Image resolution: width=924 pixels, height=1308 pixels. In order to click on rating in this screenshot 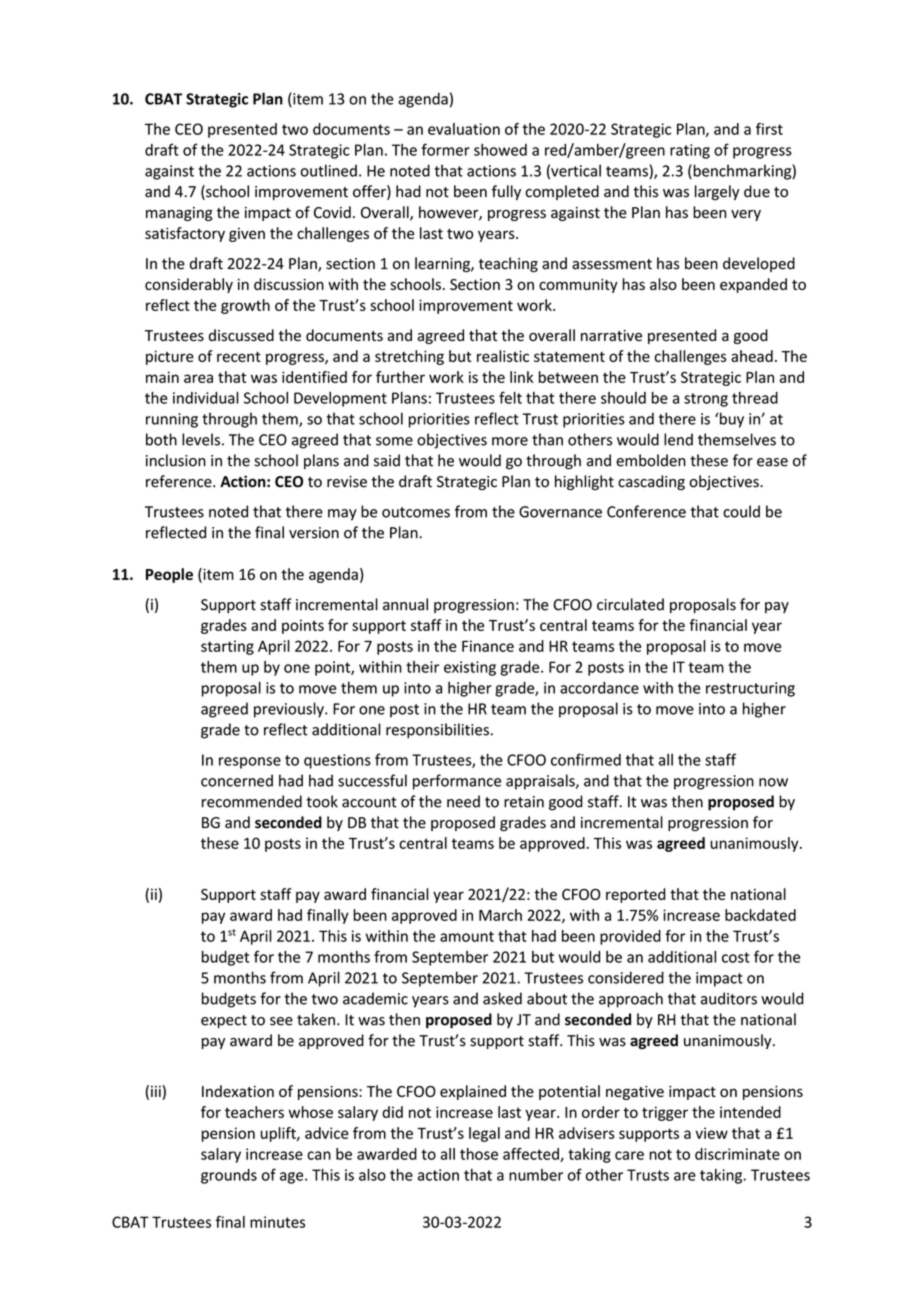, I will do `click(690, 151)`.
